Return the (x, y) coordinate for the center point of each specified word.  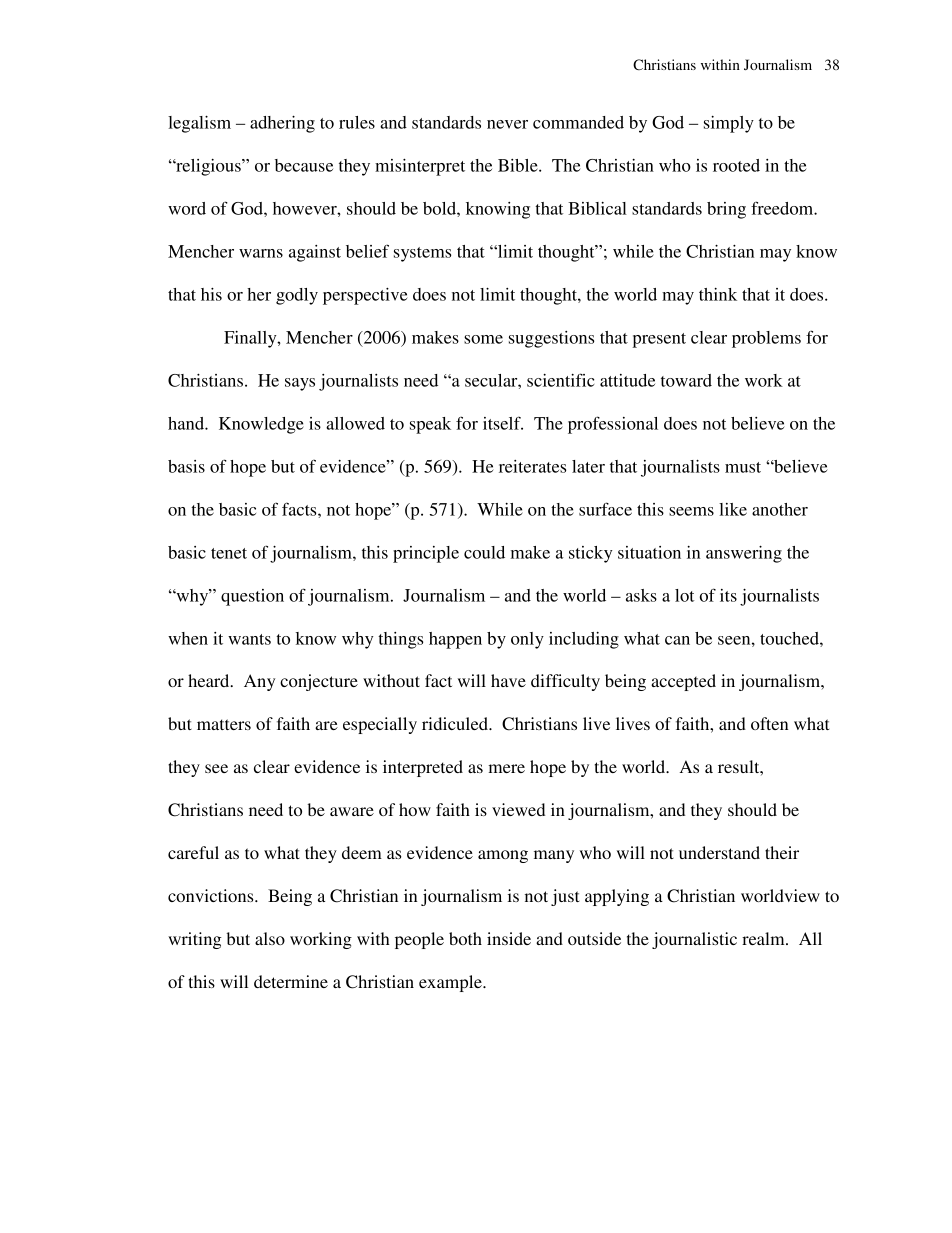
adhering (282, 124)
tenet (229, 553)
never (507, 124)
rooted (736, 165)
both (465, 938)
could (484, 552)
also (270, 938)
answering (744, 554)
